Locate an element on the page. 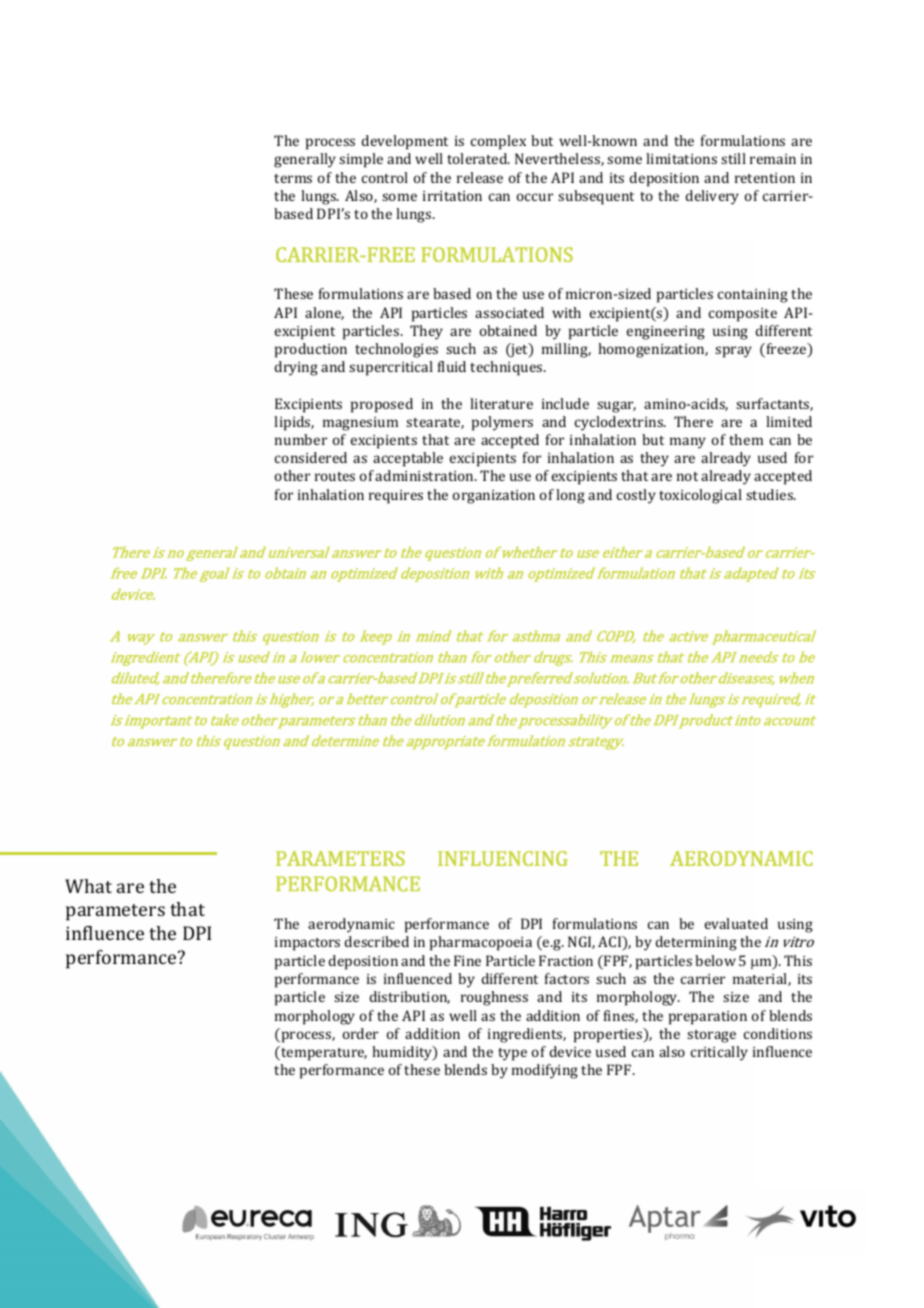  terms is located at coordinates (293, 178).
